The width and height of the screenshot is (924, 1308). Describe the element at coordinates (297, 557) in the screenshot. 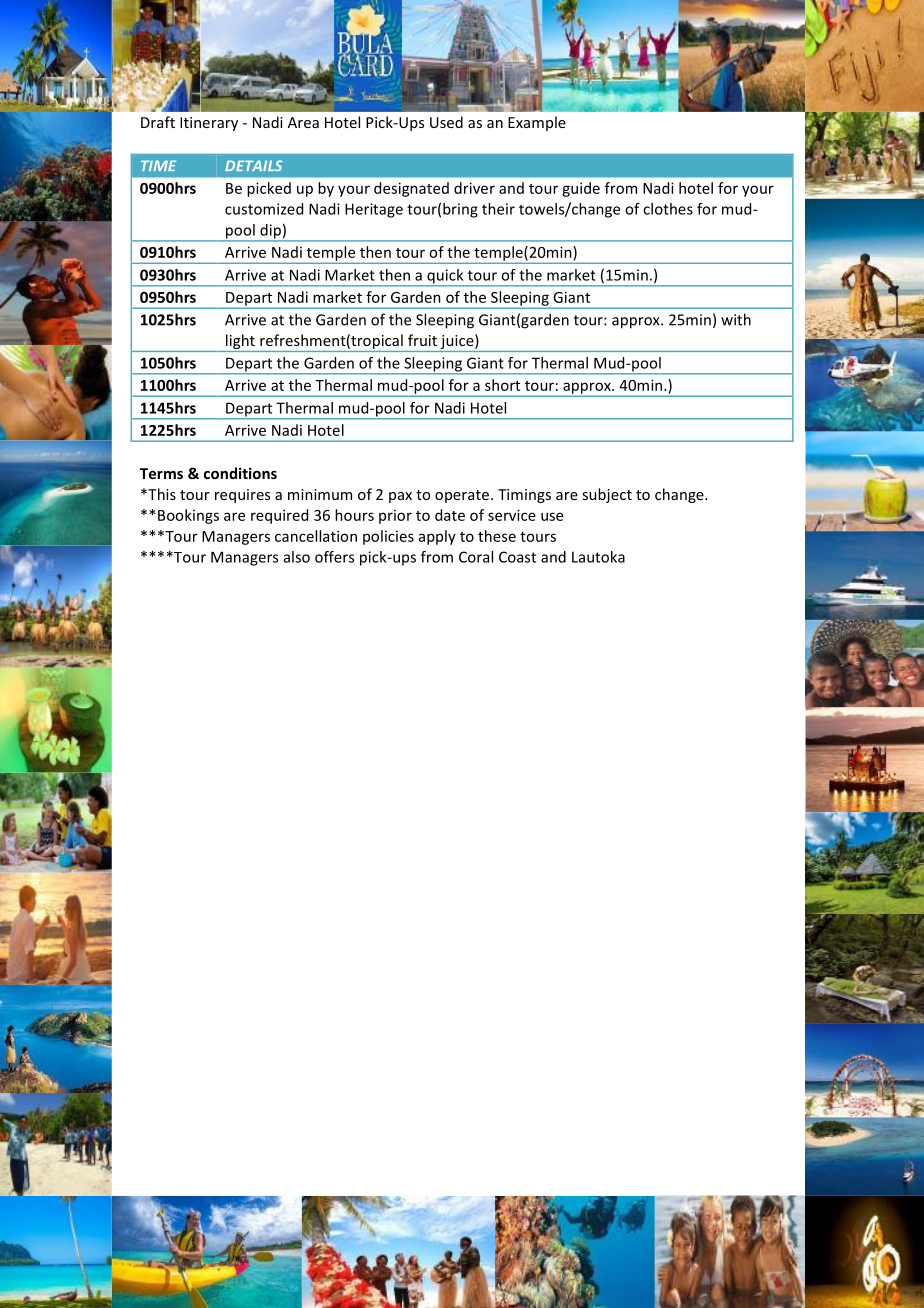

I see `also` at that location.
